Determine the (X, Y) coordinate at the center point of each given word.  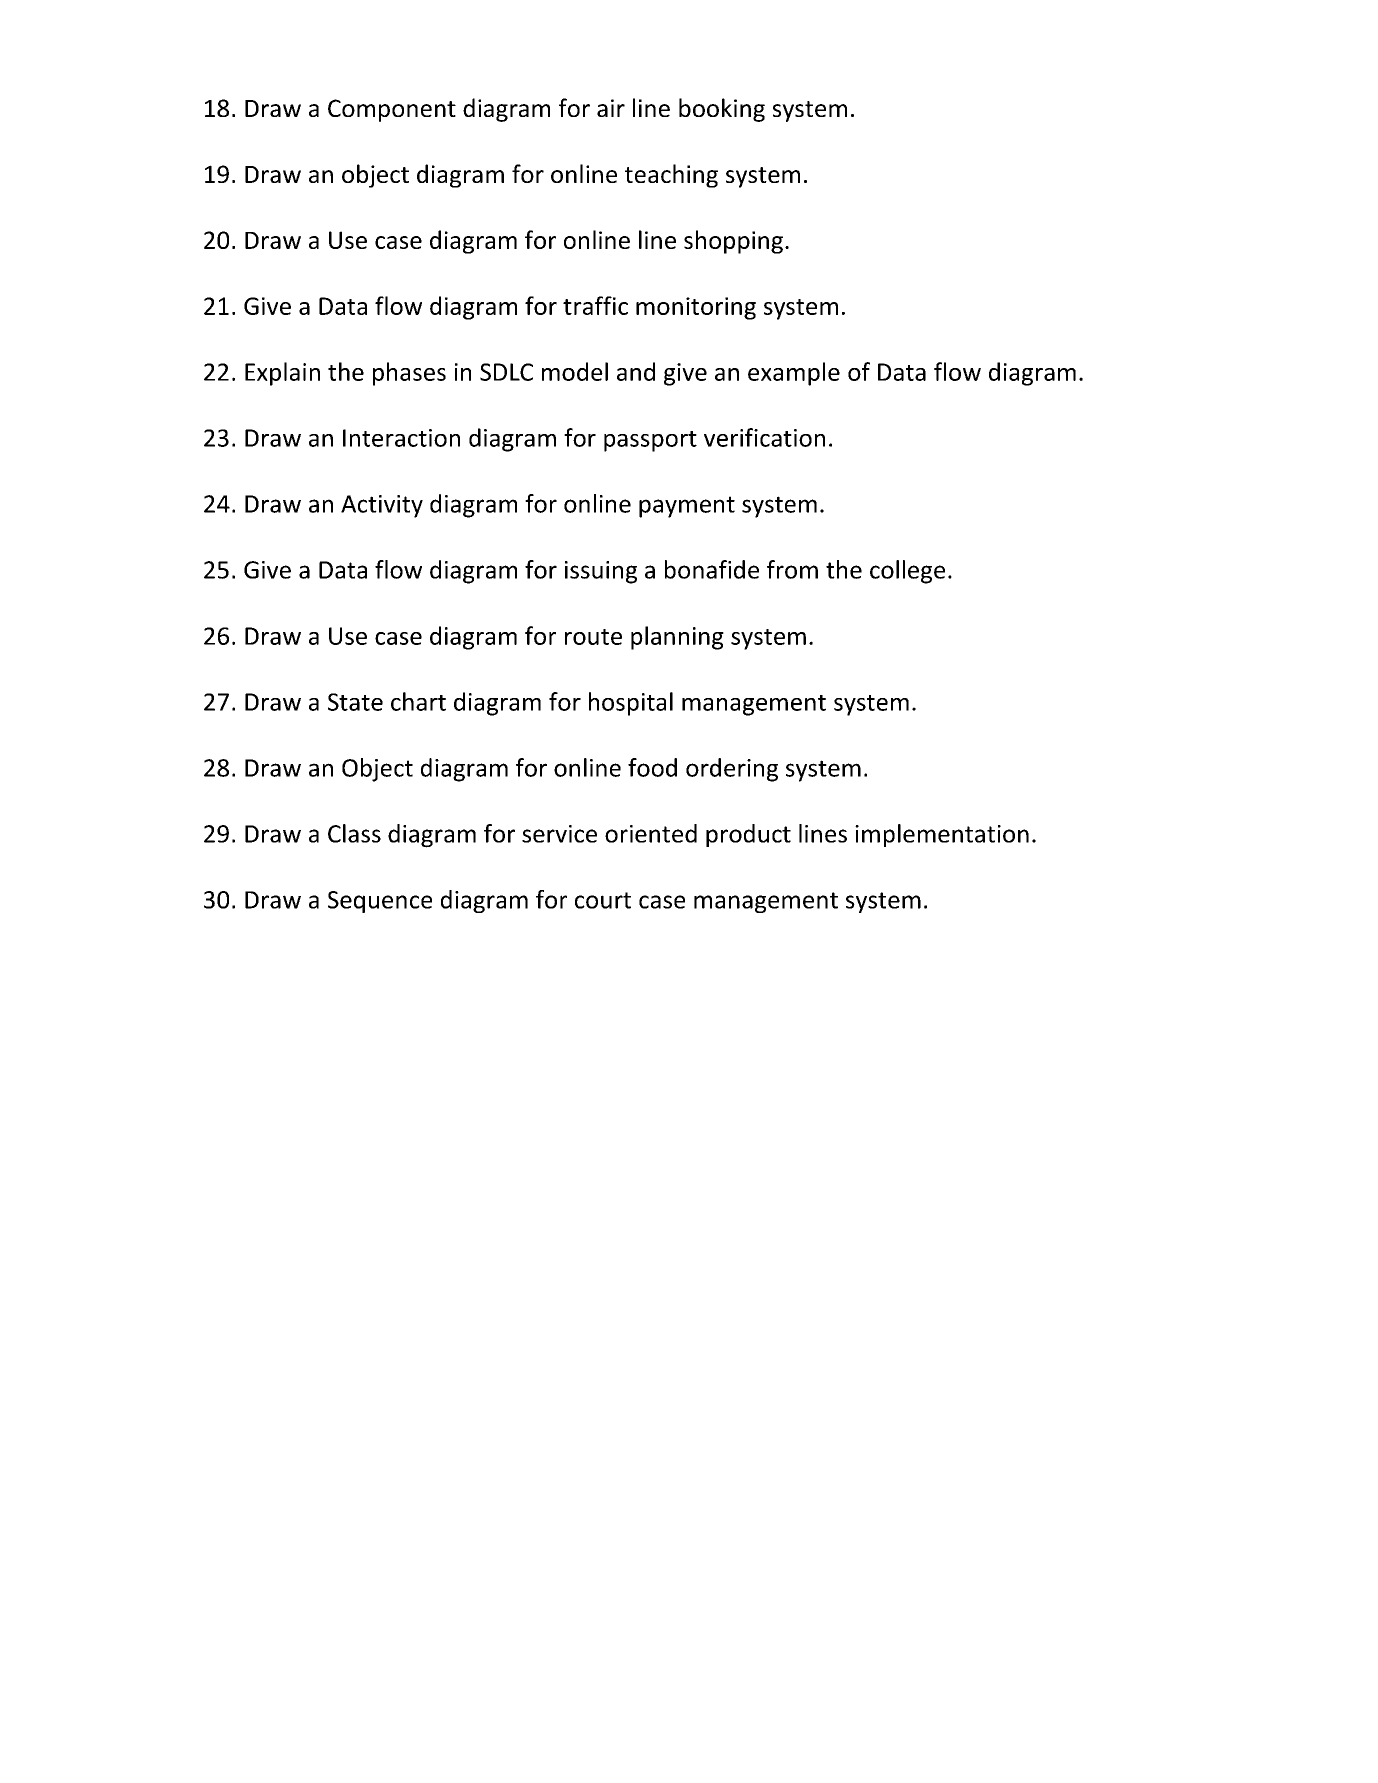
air (611, 108)
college (907, 572)
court (603, 900)
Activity (382, 506)
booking (722, 110)
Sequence (380, 902)
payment (687, 507)
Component (392, 110)
